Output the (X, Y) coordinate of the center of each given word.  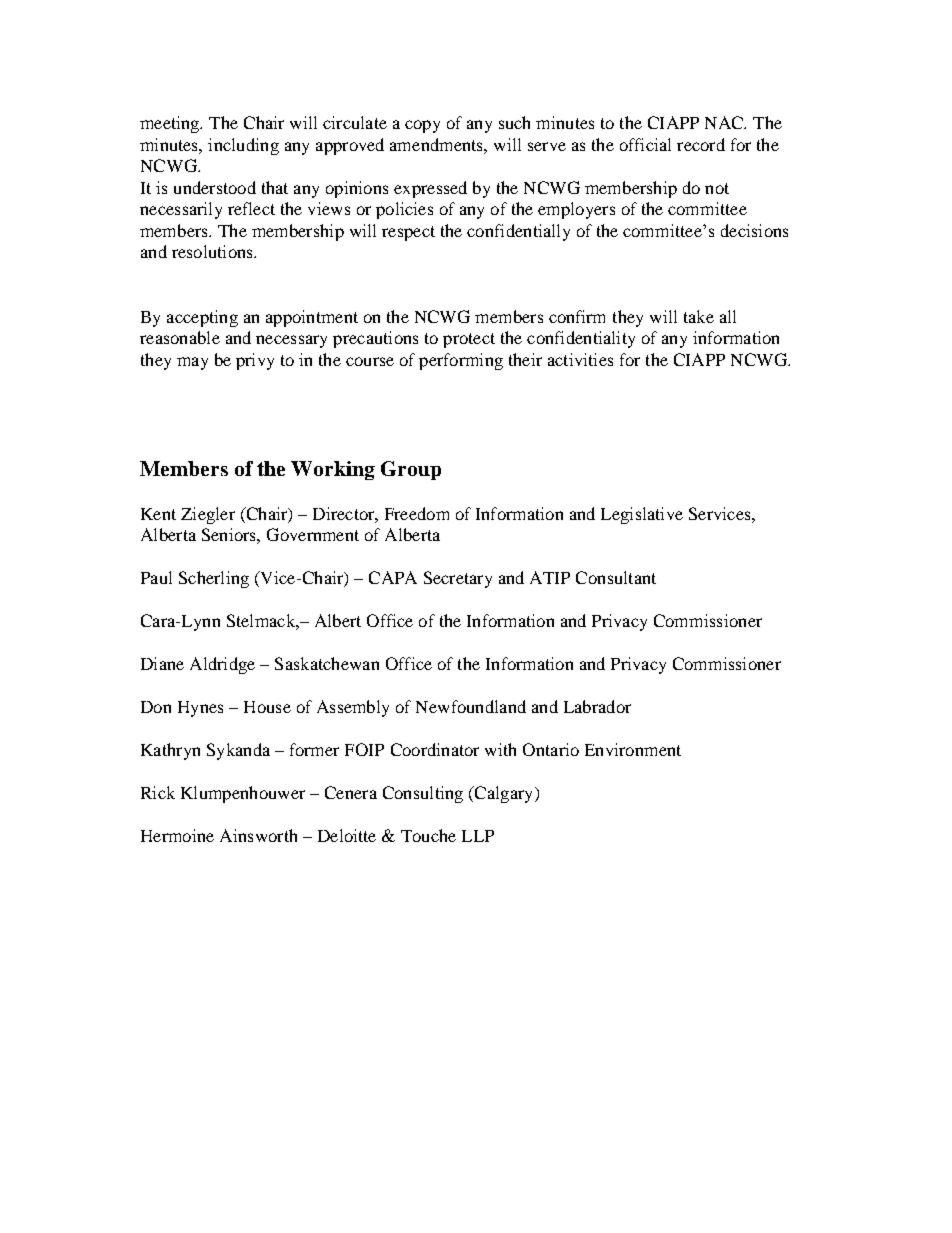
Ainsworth (258, 835)
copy (422, 126)
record (701, 144)
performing (461, 361)
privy (255, 361)
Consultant (616, 577)
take (699, 316)
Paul (156, 577)
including (243, 146)
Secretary (458, 579)
